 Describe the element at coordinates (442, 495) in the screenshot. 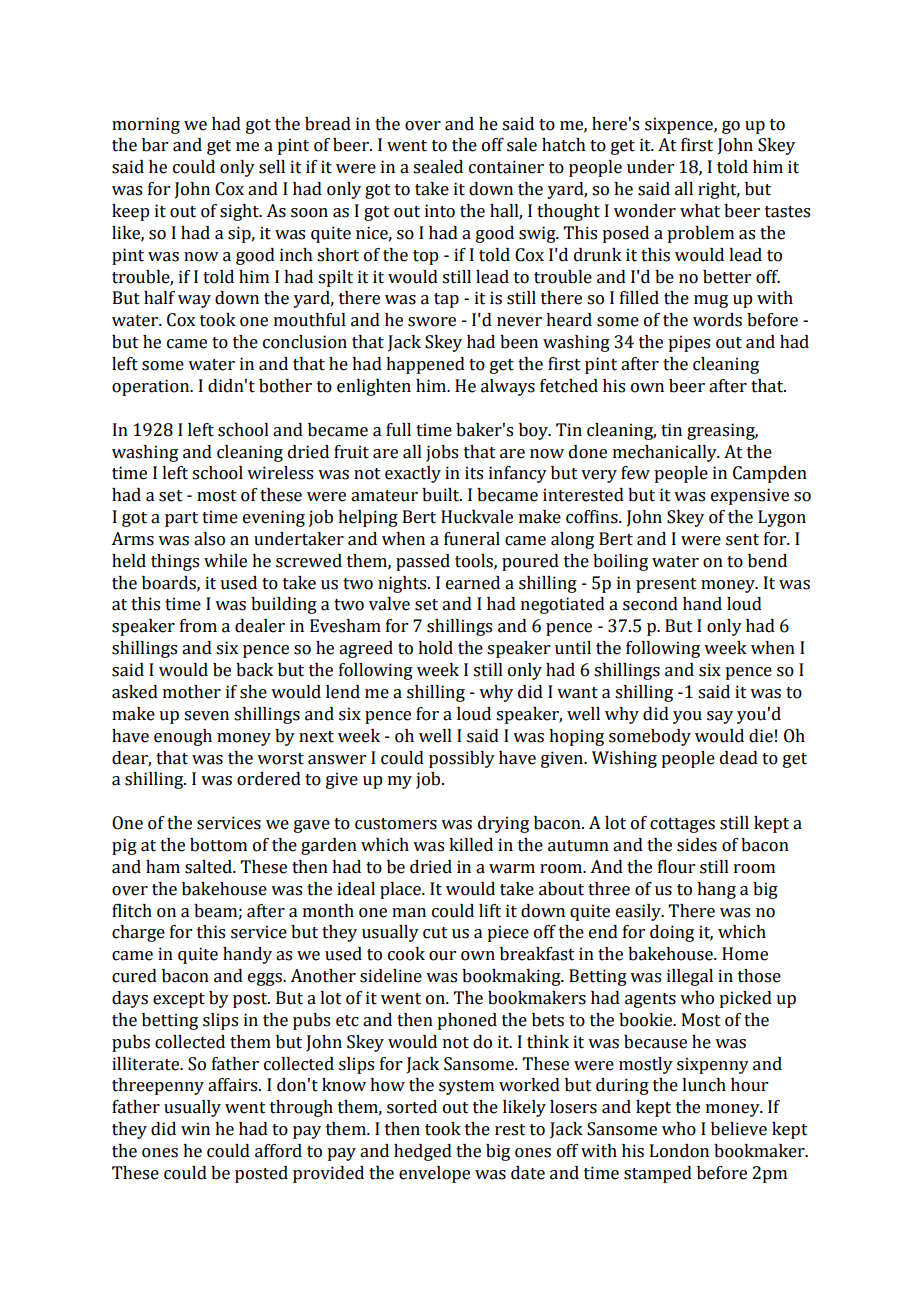

I see `built` at that location.
